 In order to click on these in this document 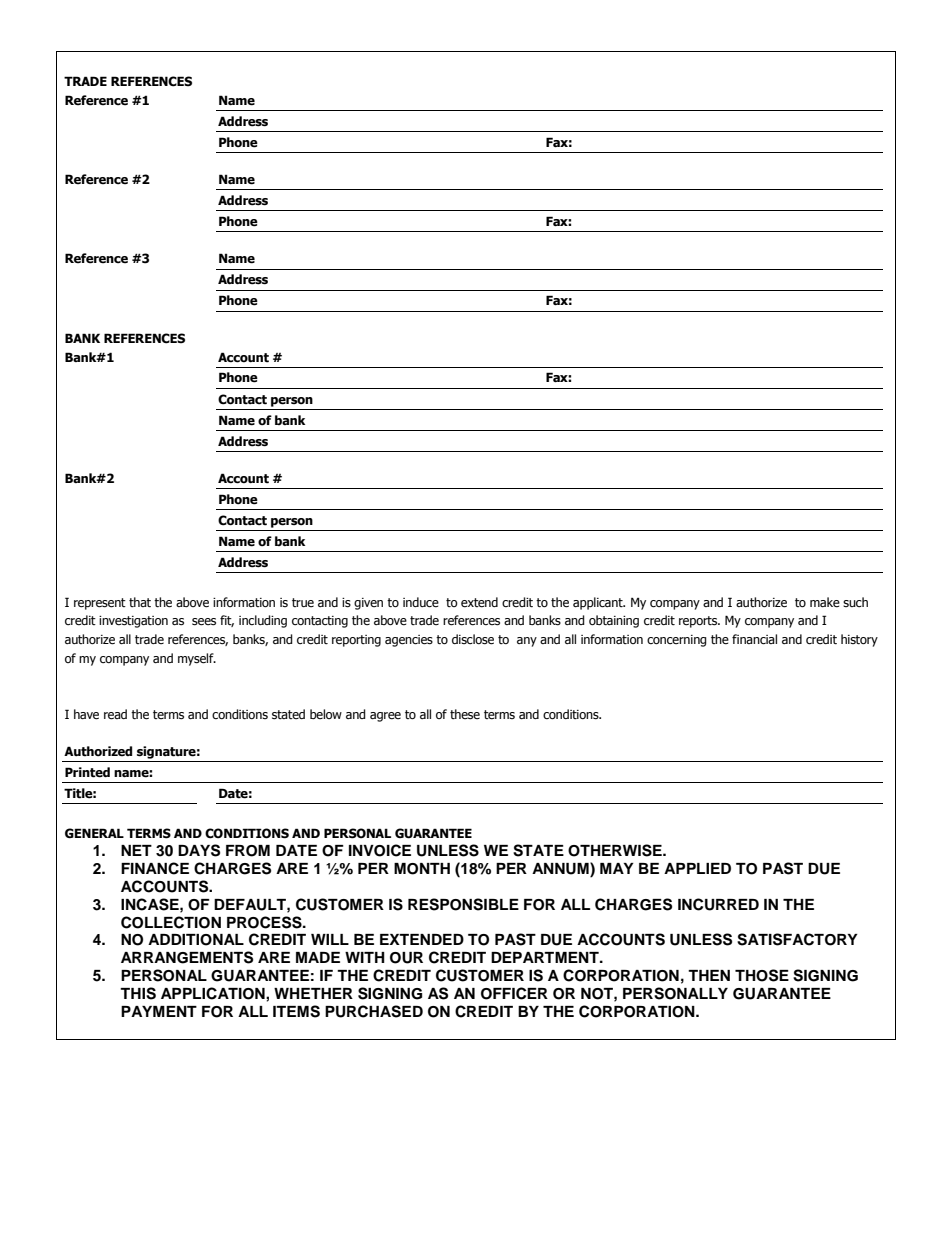, I will do `click(465, 714)`.
